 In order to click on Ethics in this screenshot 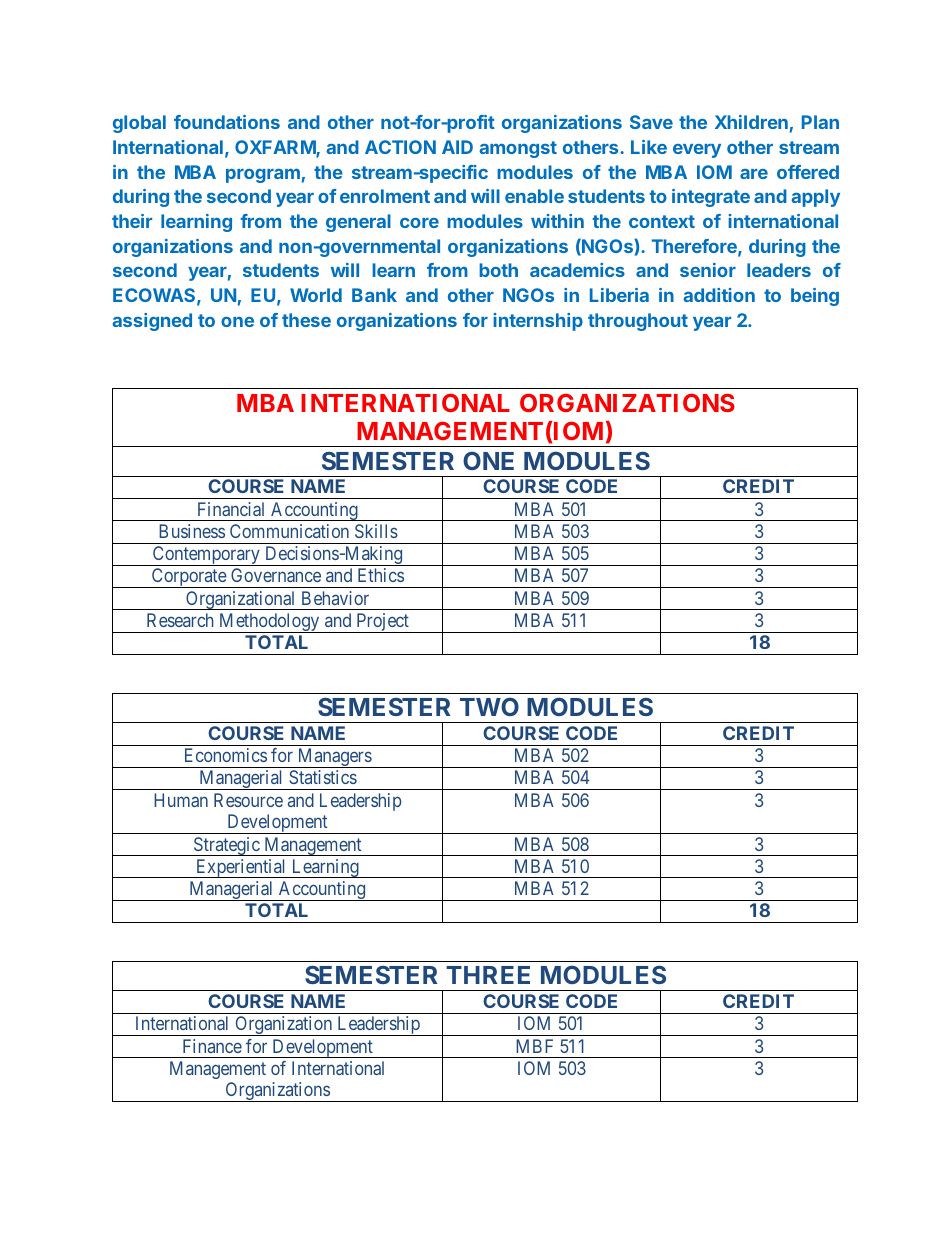, I will do `click(381, 575)`.
